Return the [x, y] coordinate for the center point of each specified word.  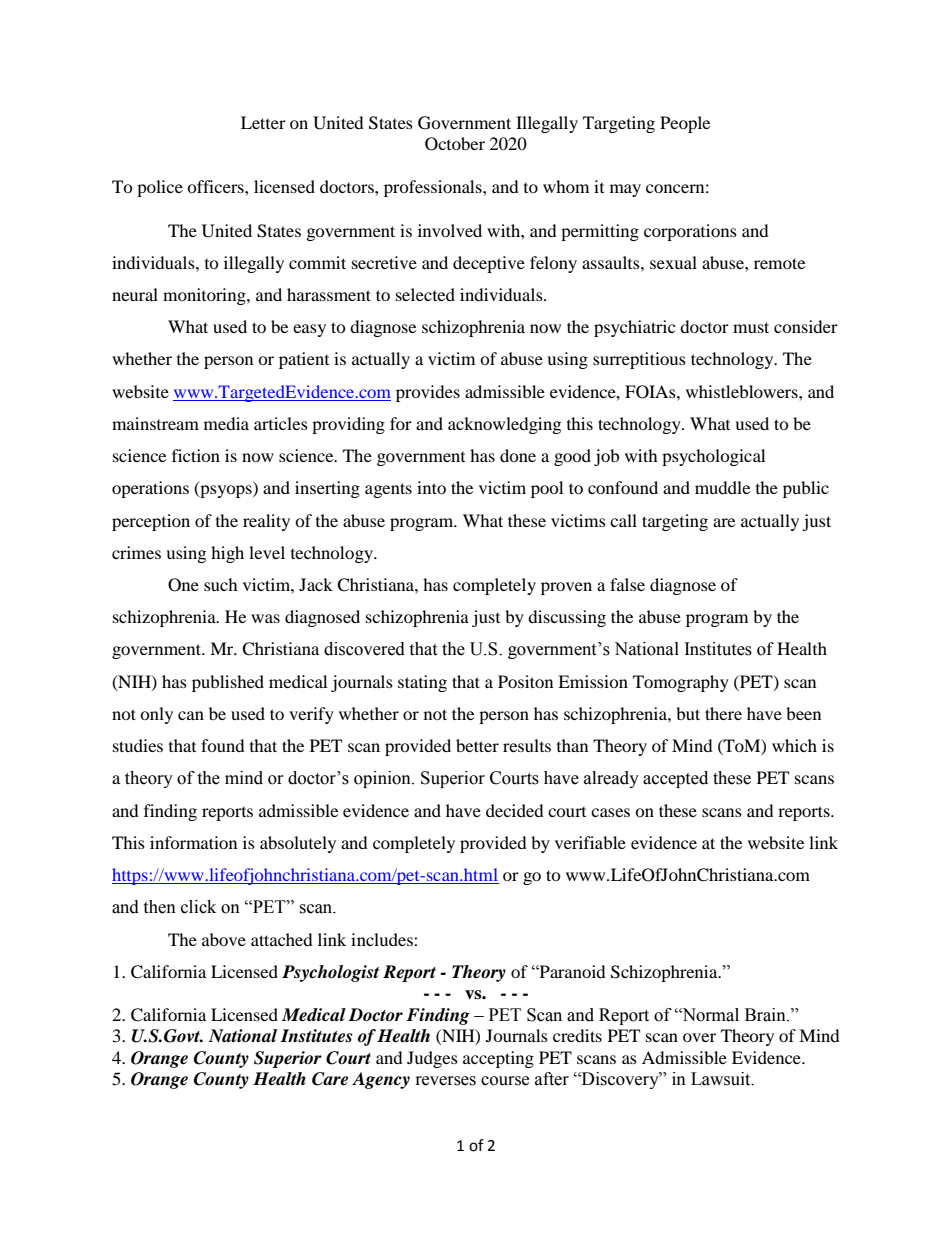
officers [216, 186]
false [627, 584]
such [221, 584]
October [455, 144]
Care [330, 1079]
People [685, 124]
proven [566, 588]
